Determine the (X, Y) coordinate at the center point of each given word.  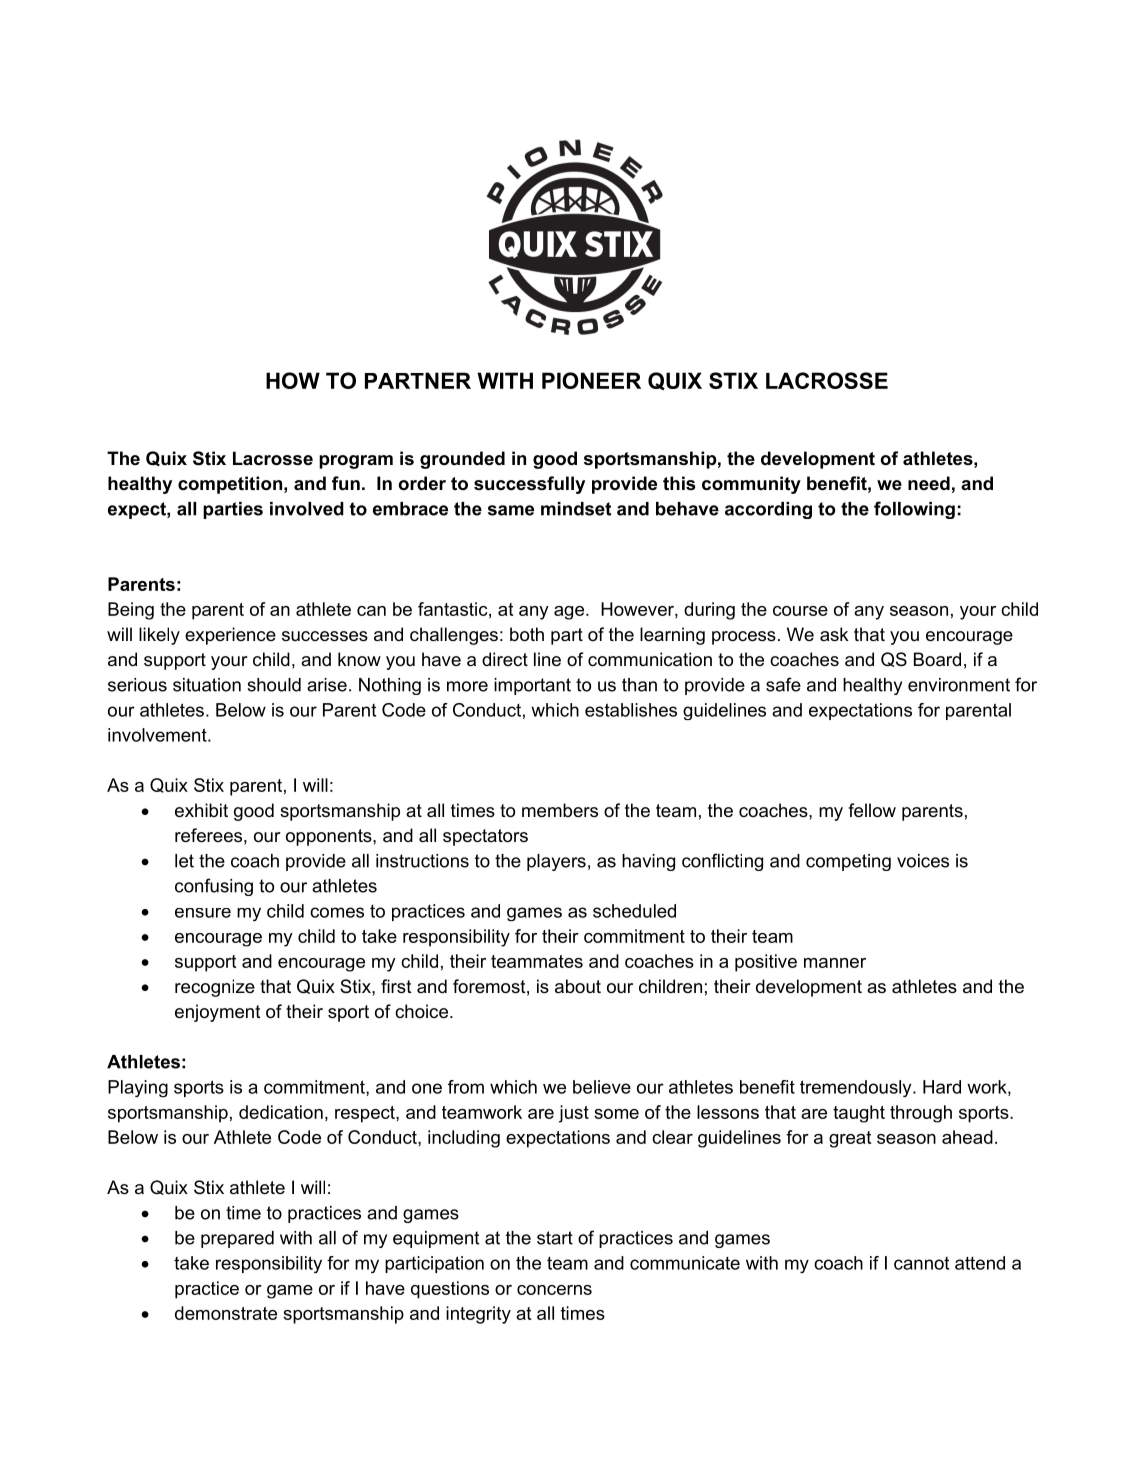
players (556, 862)
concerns (554, 1290)
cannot (921, 1263)
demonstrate (226, 1313)
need (929, 483)
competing (848, 862)
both (527, 634)
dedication (281, 1112)
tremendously (857, 1088)
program (356, 462)
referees (208, 835)
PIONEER (591, 380)
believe (602, 1087)
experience (230, 636)
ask (834, 634)
